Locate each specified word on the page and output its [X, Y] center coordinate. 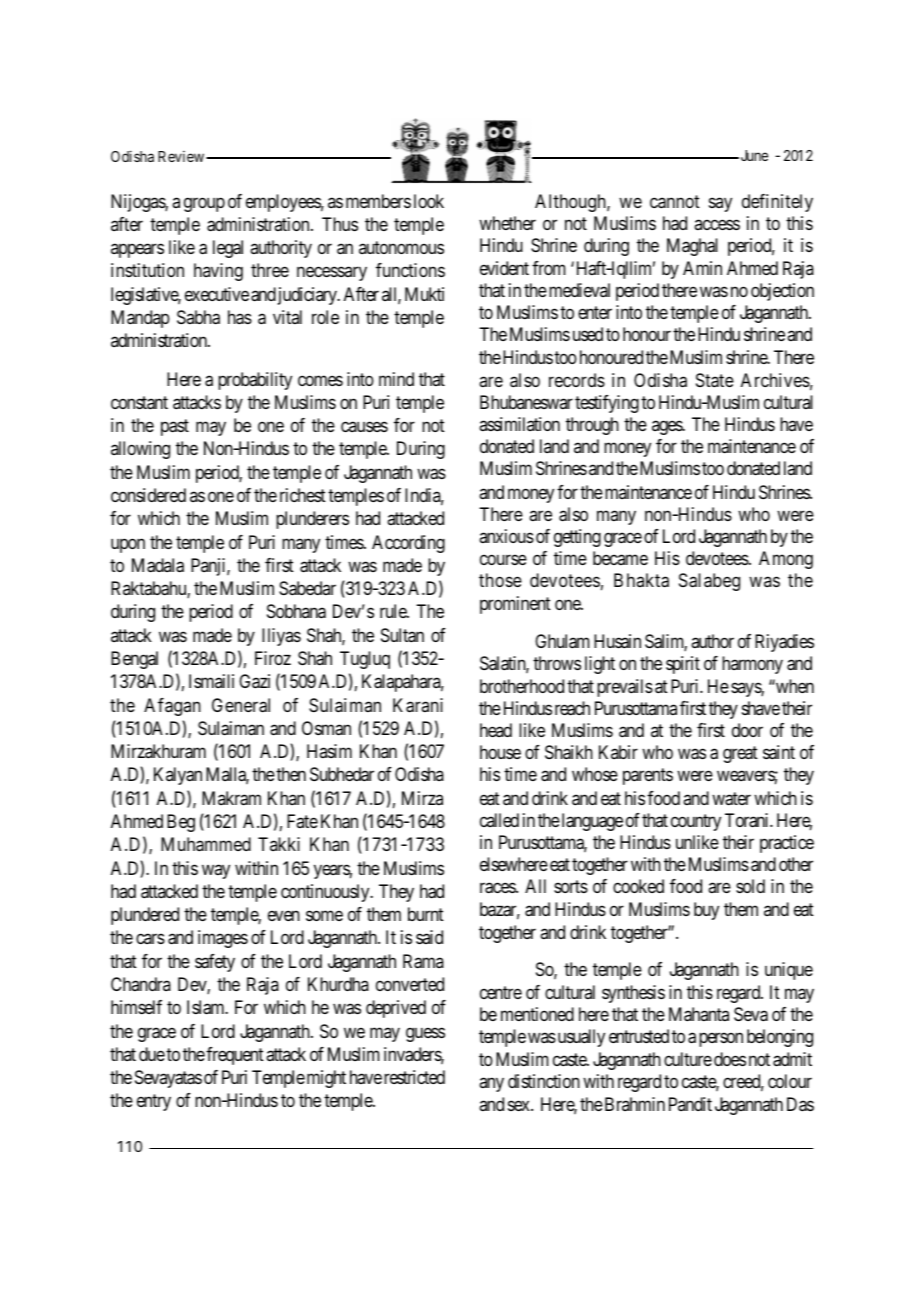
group [204, 204]
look [429, 201]
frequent [235, 1056]
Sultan [402, 635]
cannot [675, 202]
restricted [414, 1077]
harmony [752, 665]
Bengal [134, 660]
